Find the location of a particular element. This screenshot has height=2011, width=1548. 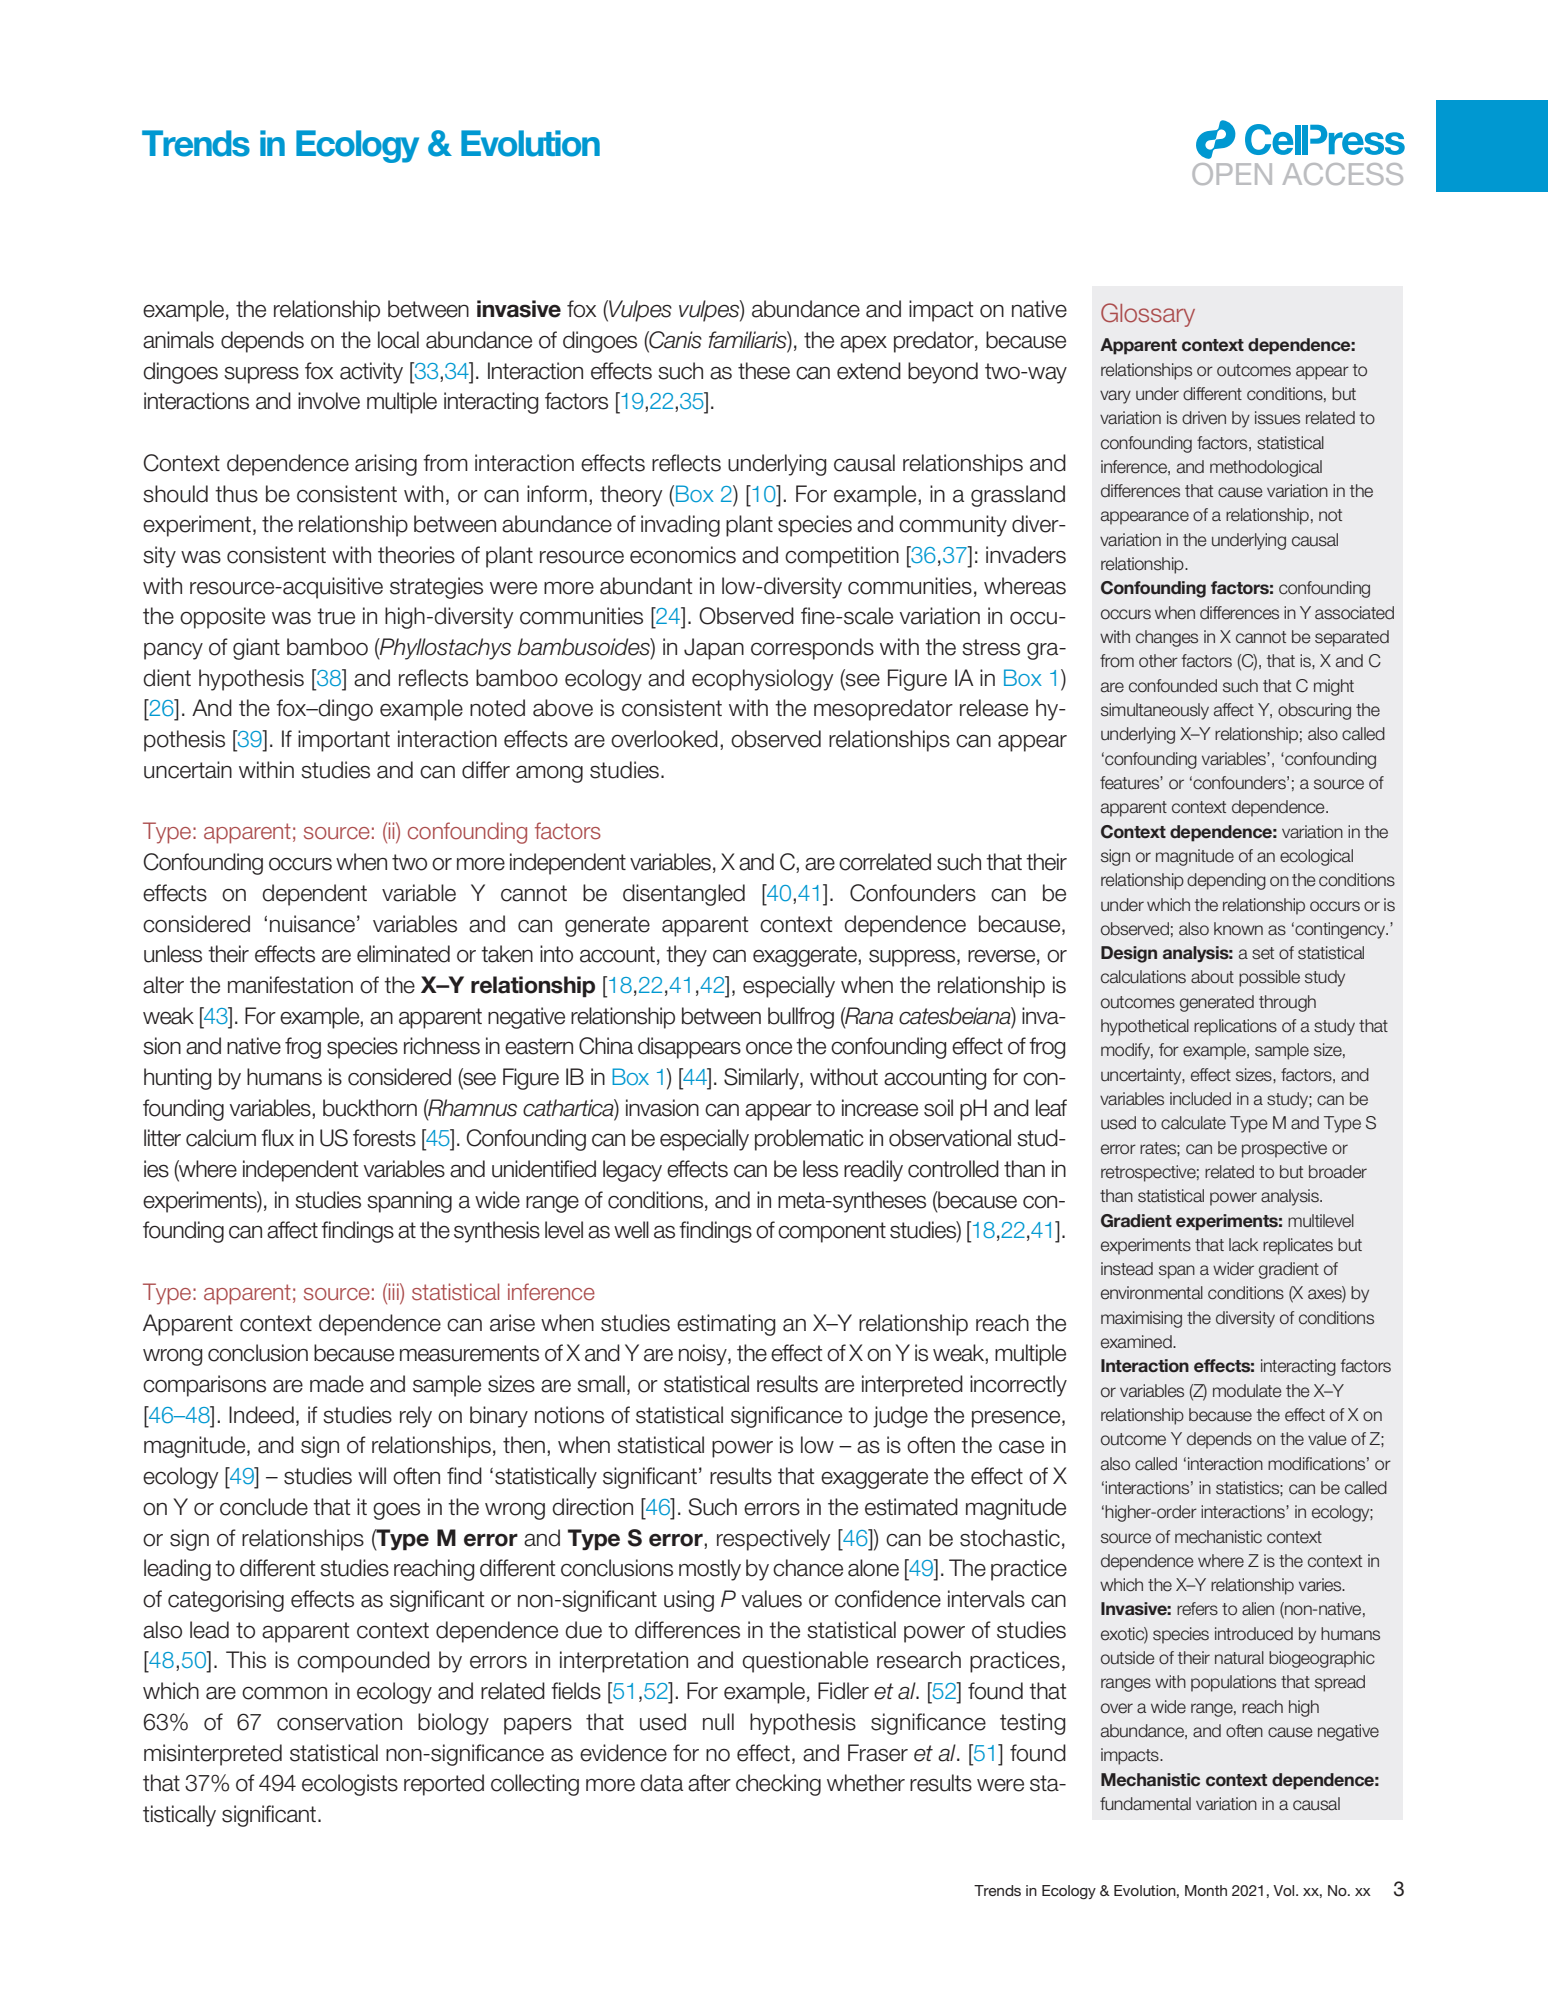

replications is located at coordinates (1235, 1027).
